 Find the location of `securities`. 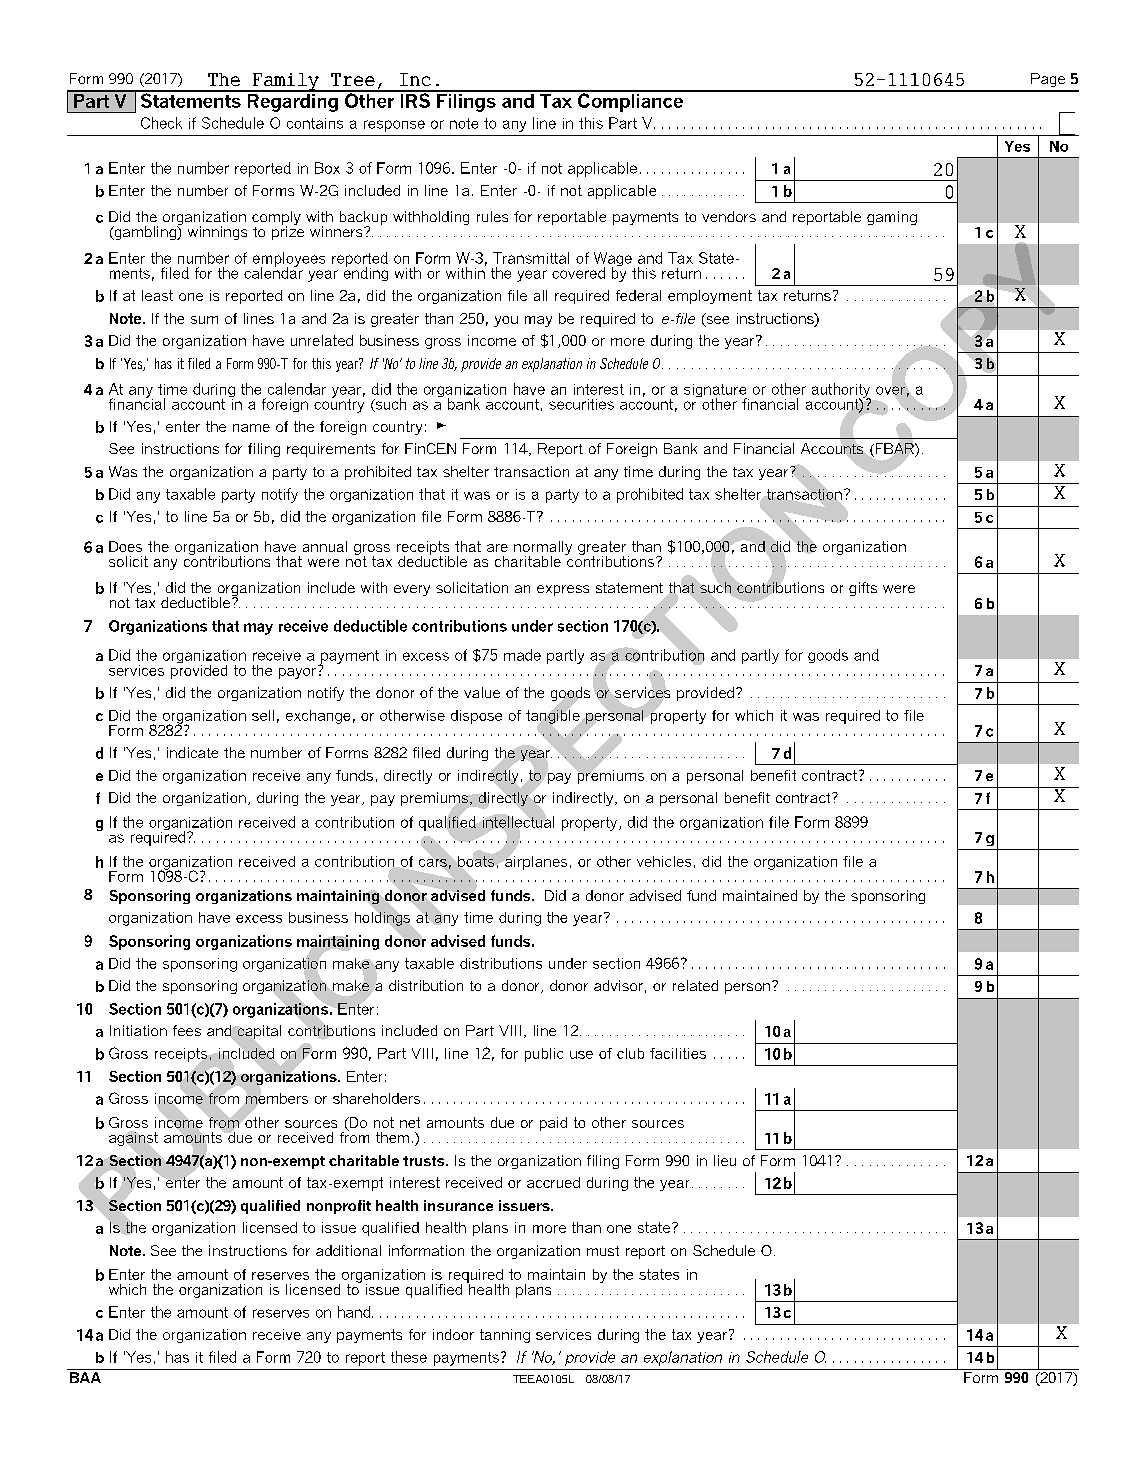

securities is located at coordinates (581, 404).
